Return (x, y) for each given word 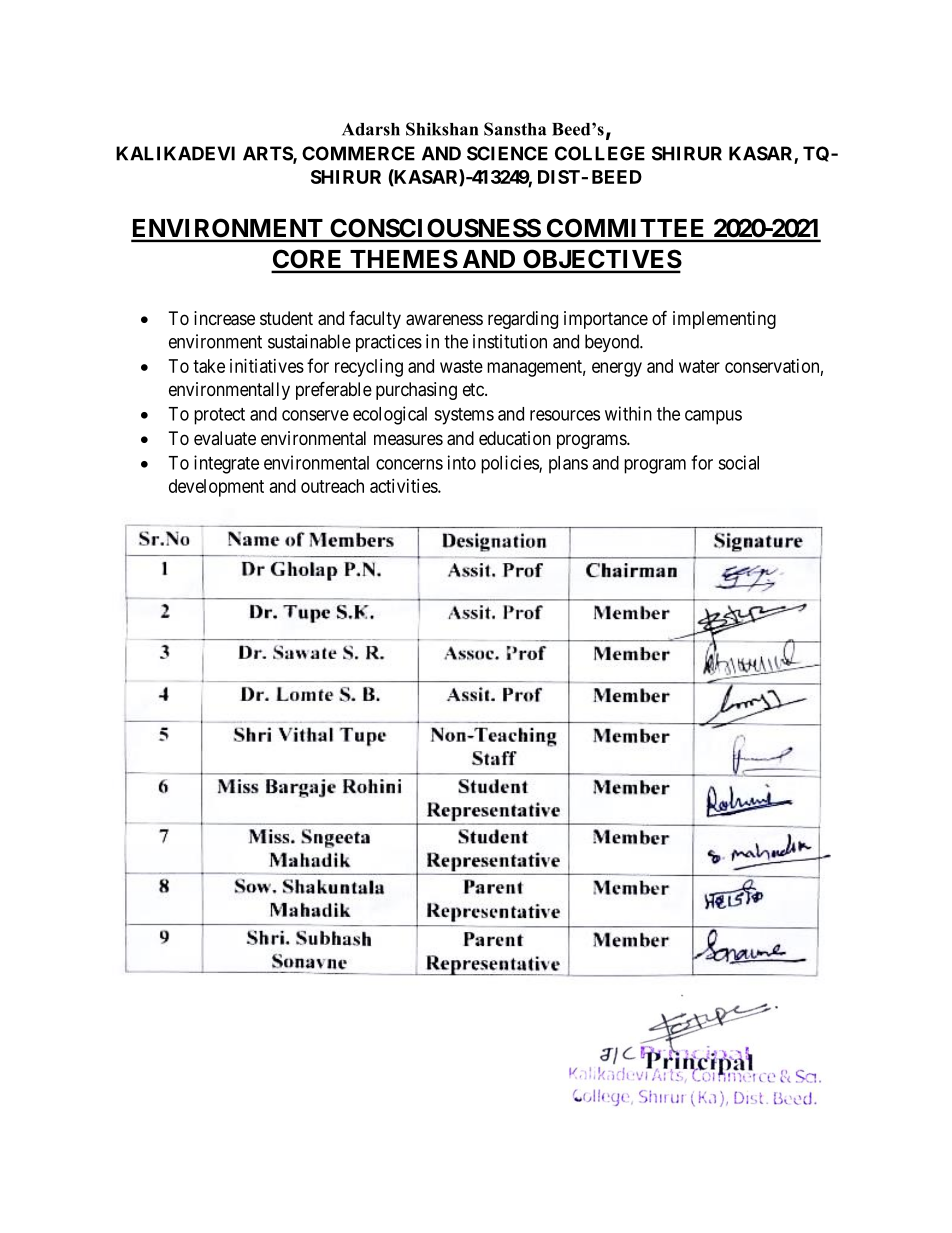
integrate (226, 464)
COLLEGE (600, 153)
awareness (444, 320)
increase (224, 318)
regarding (523, 320)
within (628, 413)
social (738, 462)
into (462, 462)
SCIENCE (507, 153)
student (286, 318)
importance (606, 320)
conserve (315, 415)
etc (474, 389)
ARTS (268, 154)
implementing (724, 320)
